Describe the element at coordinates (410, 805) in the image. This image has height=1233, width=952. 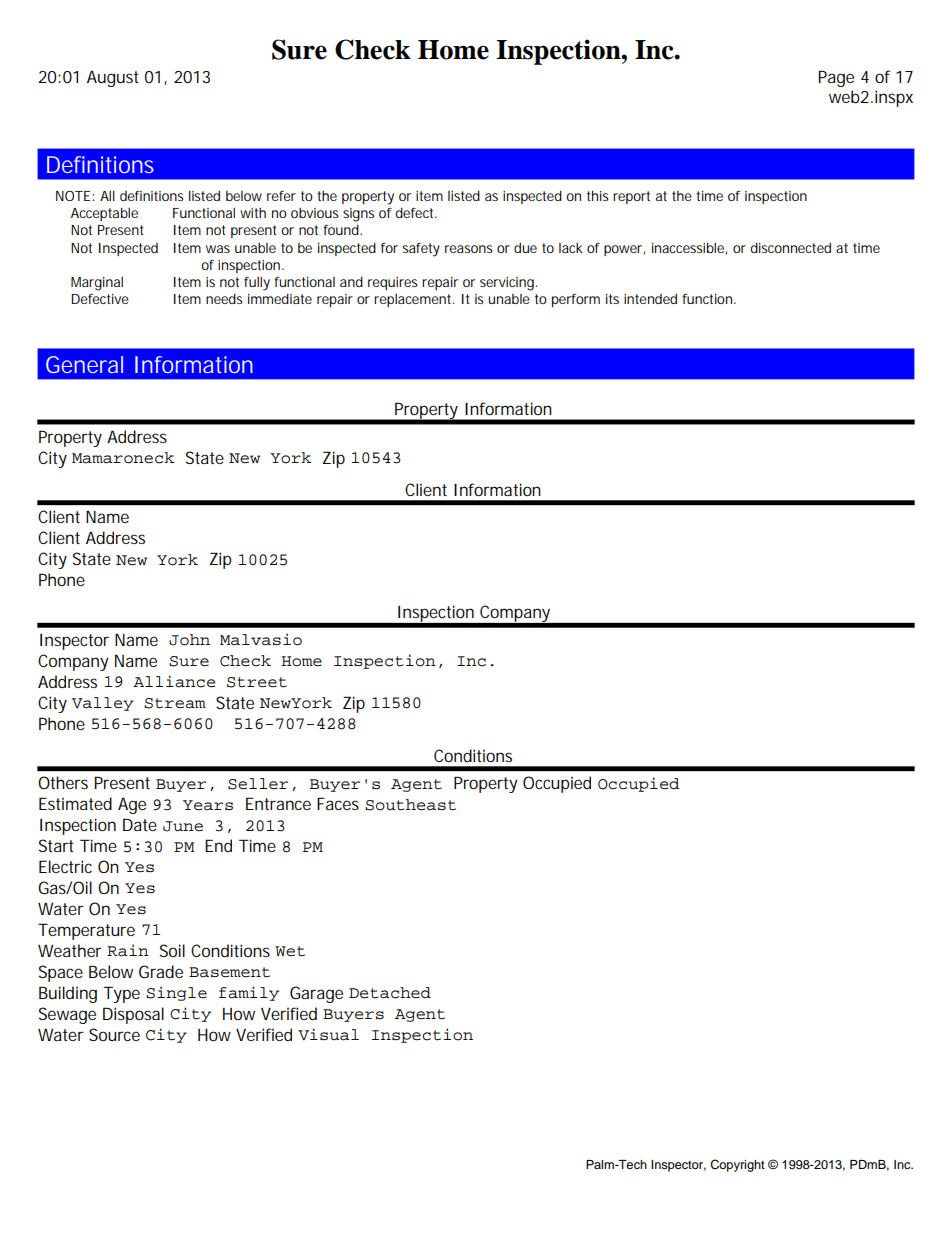
I see `Southeast` at that location.
